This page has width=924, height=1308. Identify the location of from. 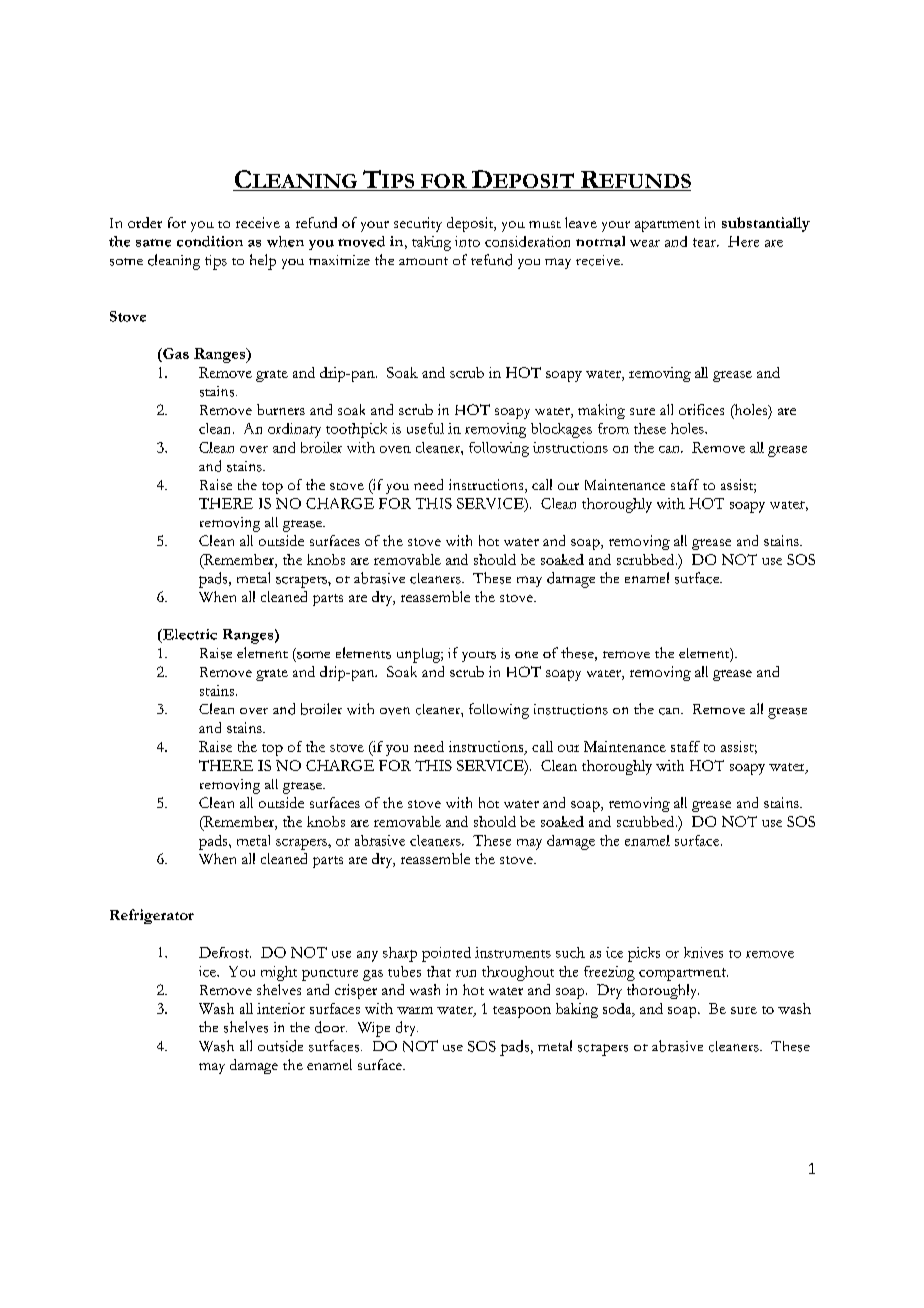
(613, 428).
